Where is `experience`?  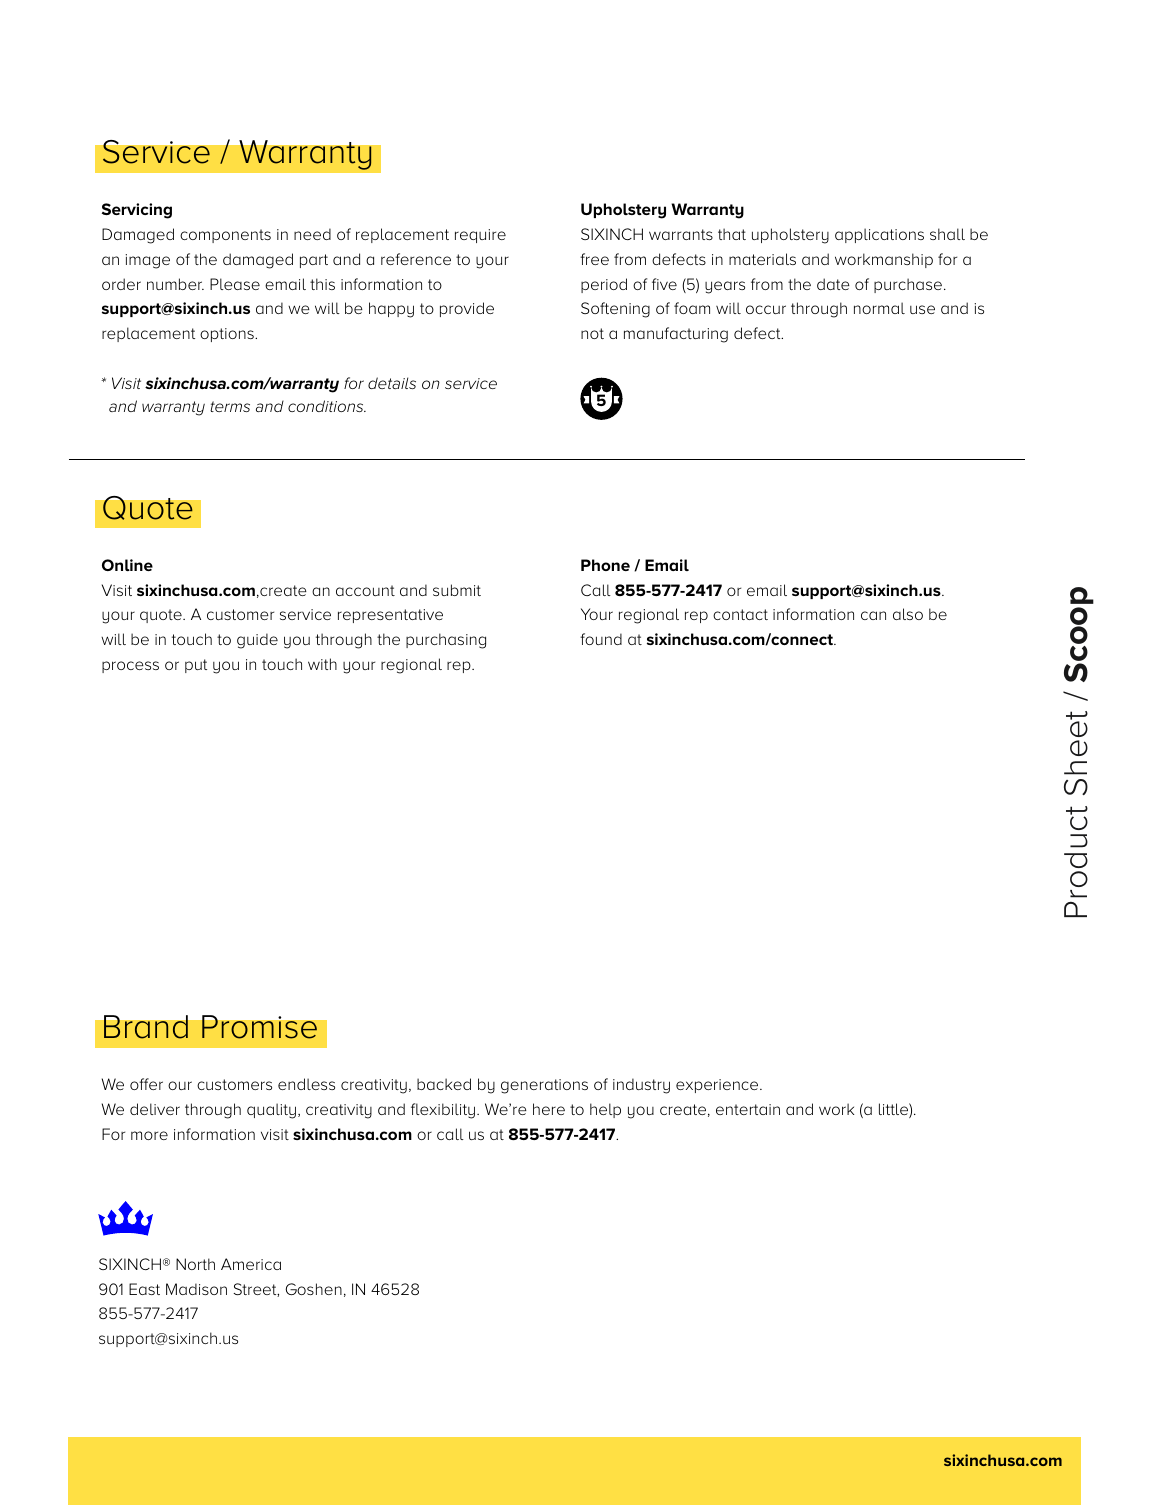
experience is located at coordinates (718, 1086).
